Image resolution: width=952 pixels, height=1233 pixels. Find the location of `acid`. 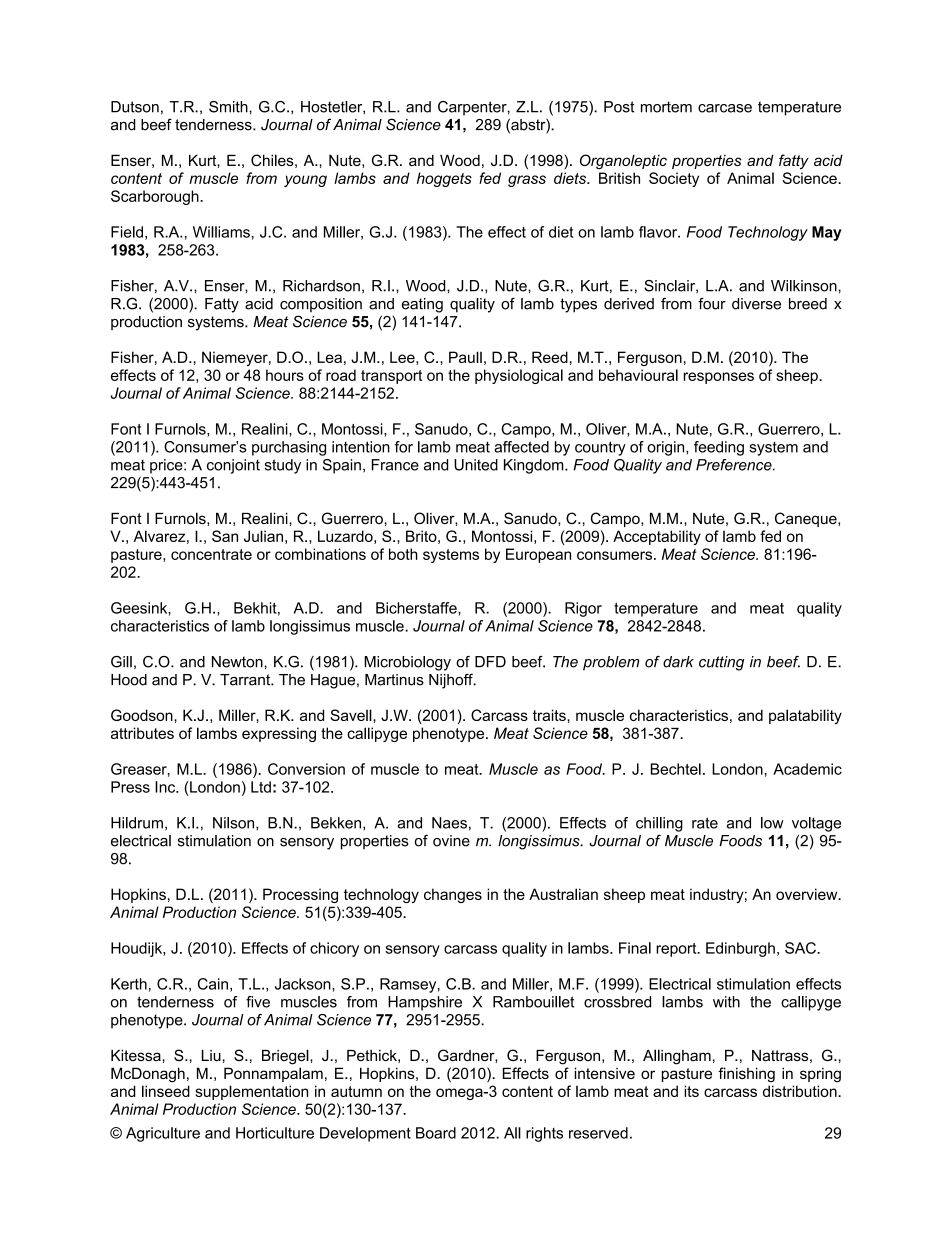

acid is located at coordinates (828, 160).
